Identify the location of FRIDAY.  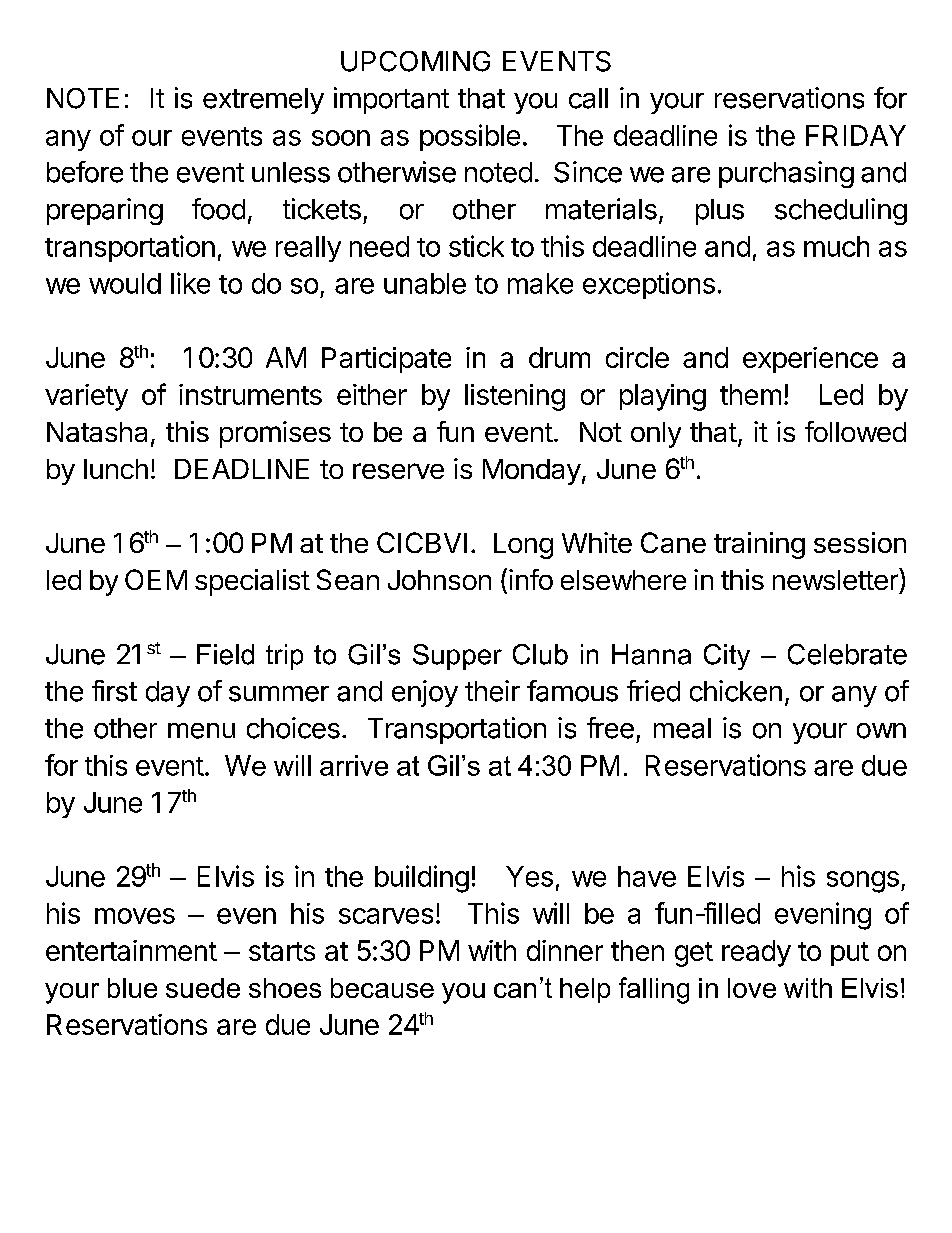
(856, 135).
